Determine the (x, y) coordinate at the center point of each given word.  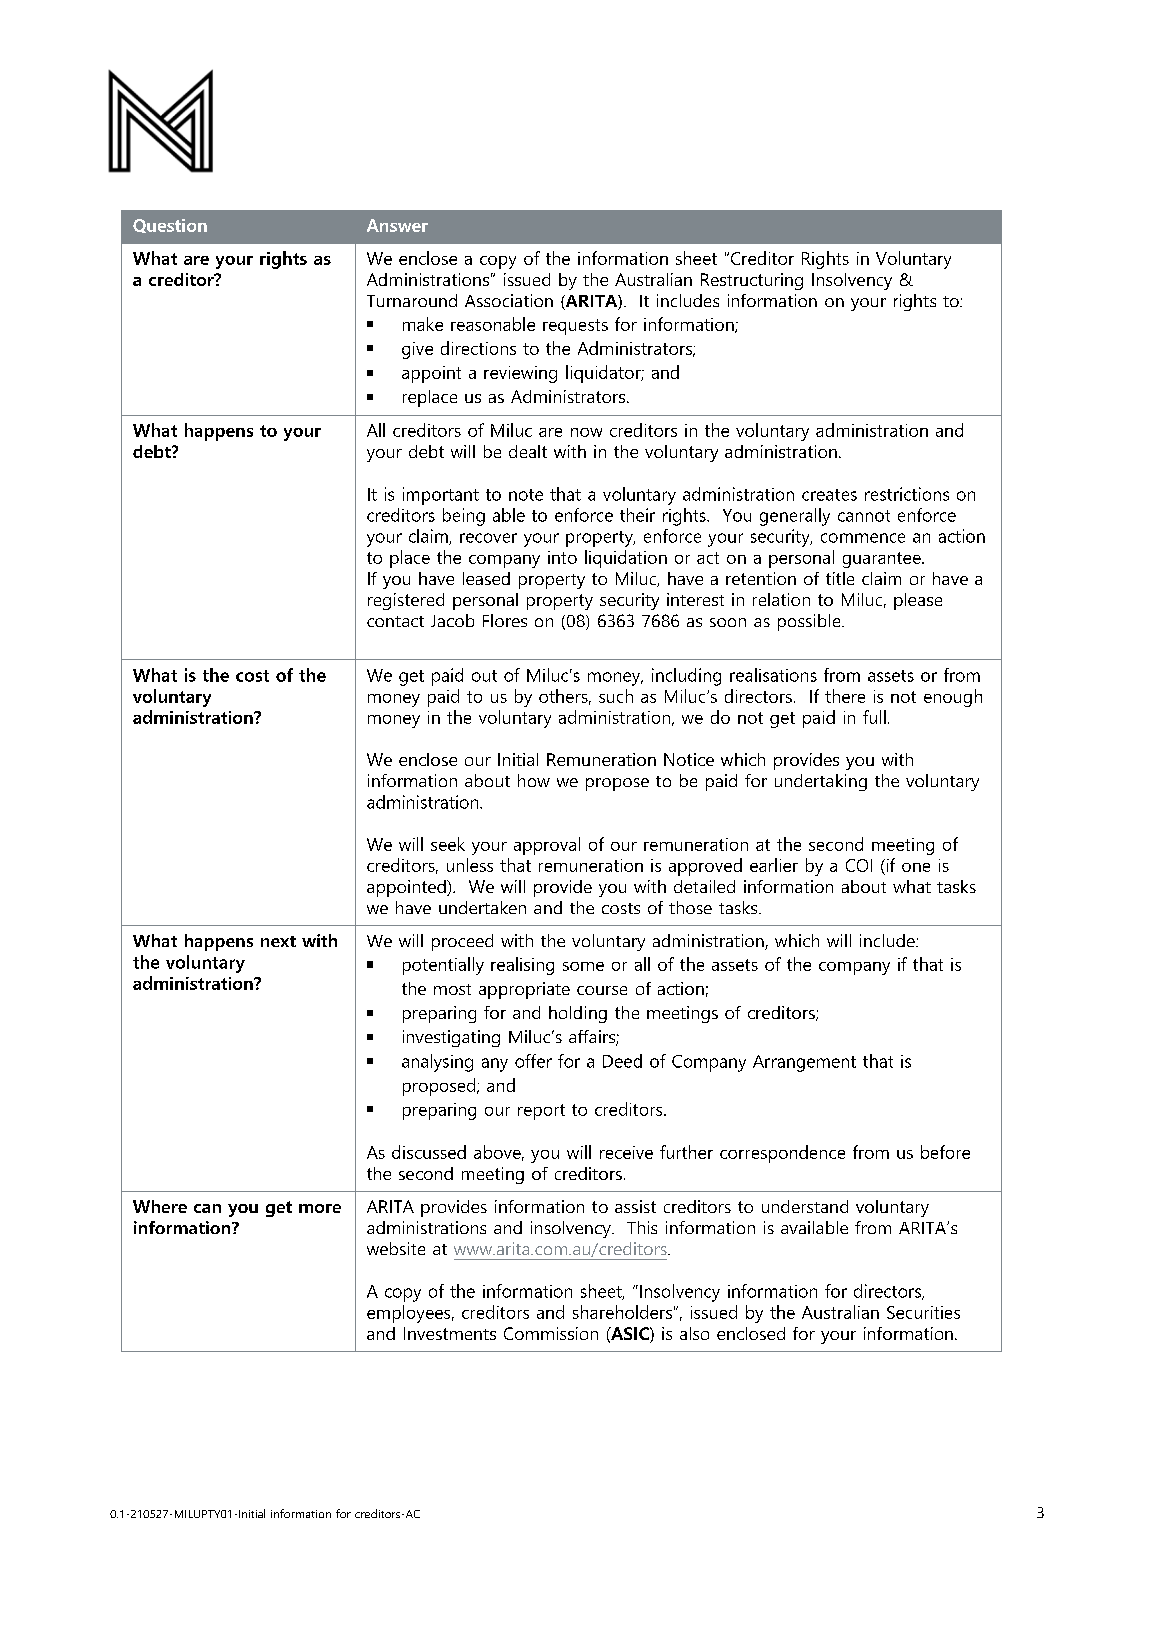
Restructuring (752, 281)
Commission (551, 1333)
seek (448, 844)
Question (170, 226)
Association (509, 300)
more (320, 1208)
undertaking (821, 782)
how (534, 780)
